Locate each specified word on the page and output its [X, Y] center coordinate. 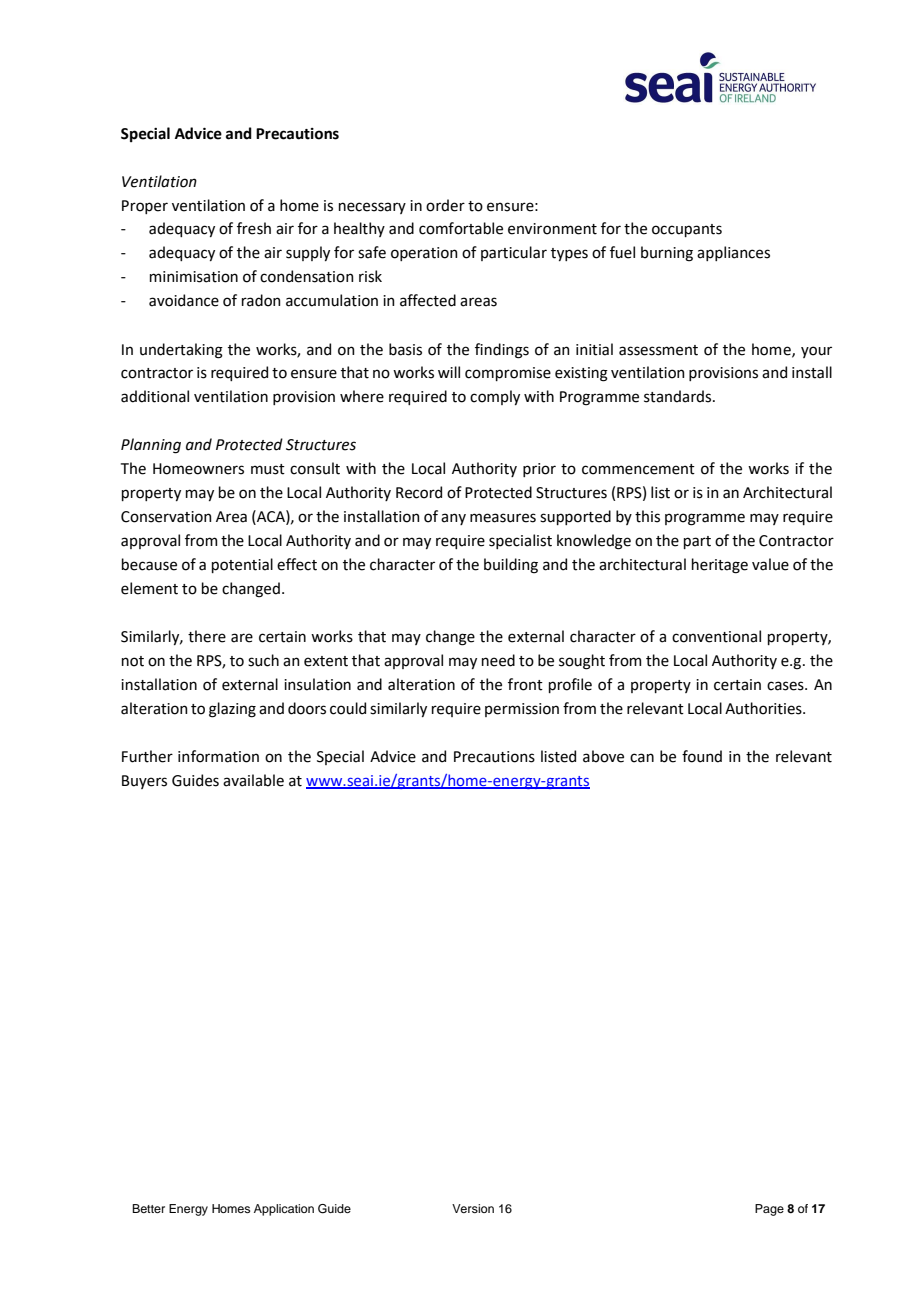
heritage [720, 566]
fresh [254, 228]
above [603, 756]
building [511, 566]
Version [473, 1208]
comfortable [461, 228]
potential [242, 565]
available [253, 780]
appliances [733, 253]
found [702, 756]
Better [148, 1208]
